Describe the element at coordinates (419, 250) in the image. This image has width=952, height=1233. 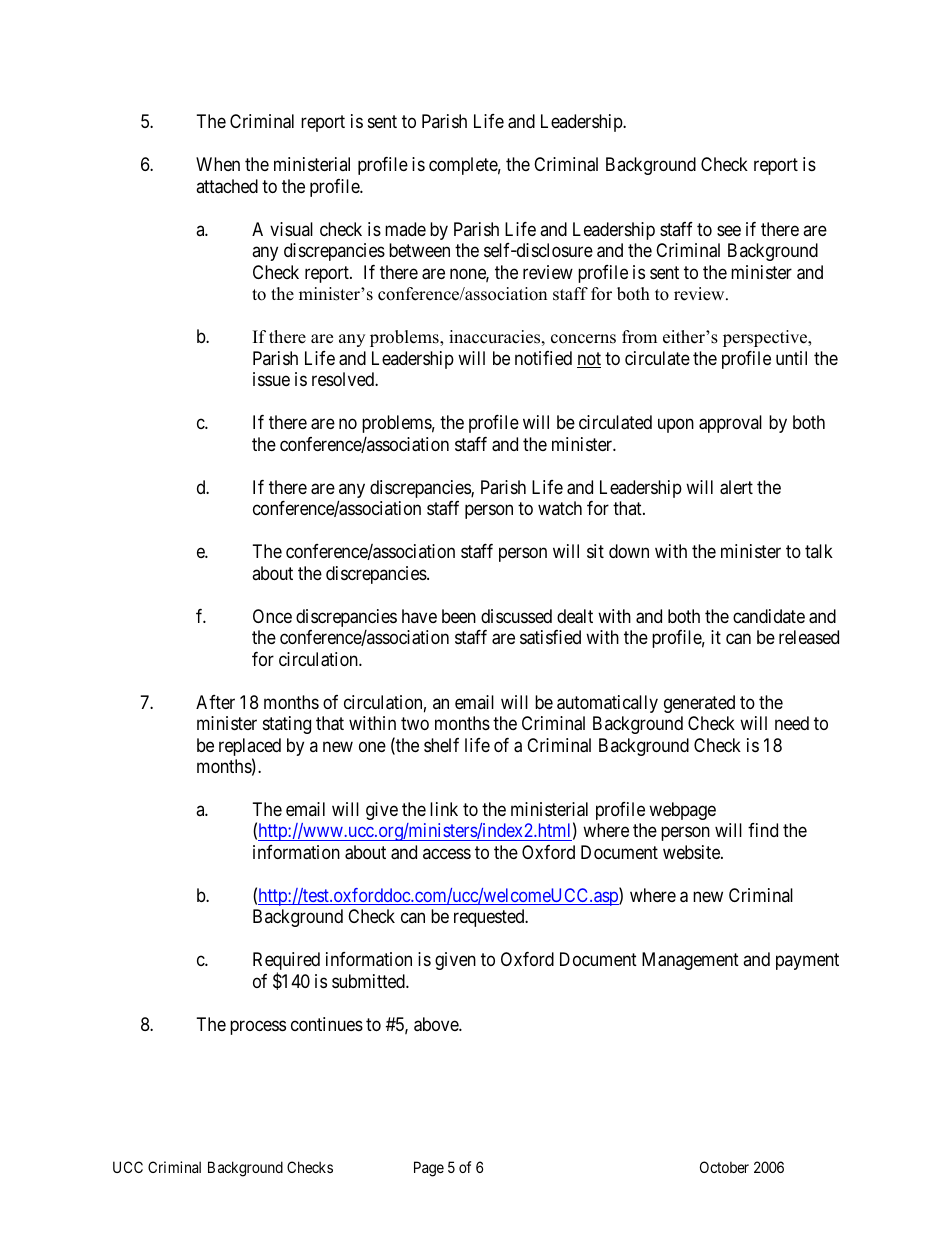
I see `between` at that location.
